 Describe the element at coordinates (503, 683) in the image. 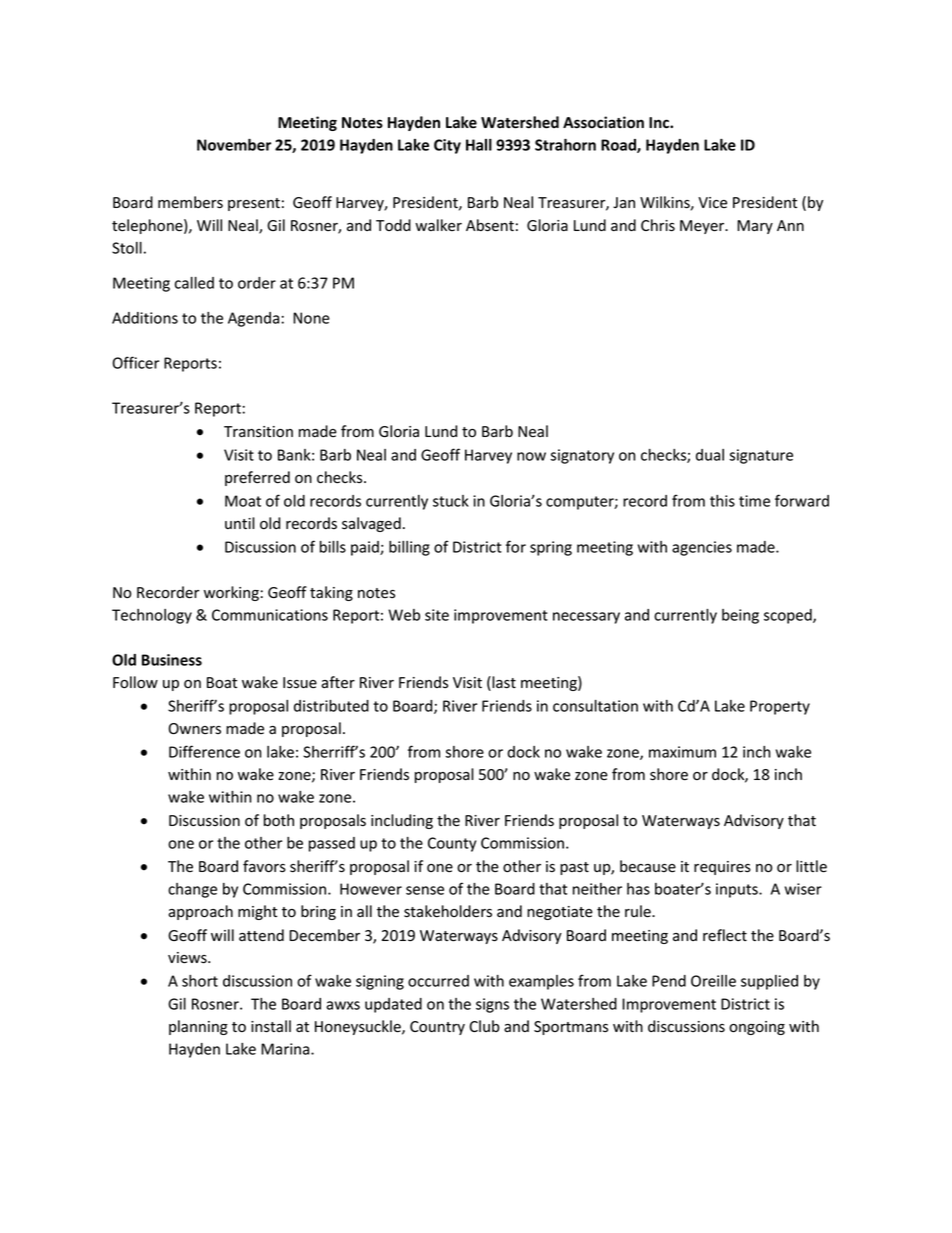

I see `last` at that location.
